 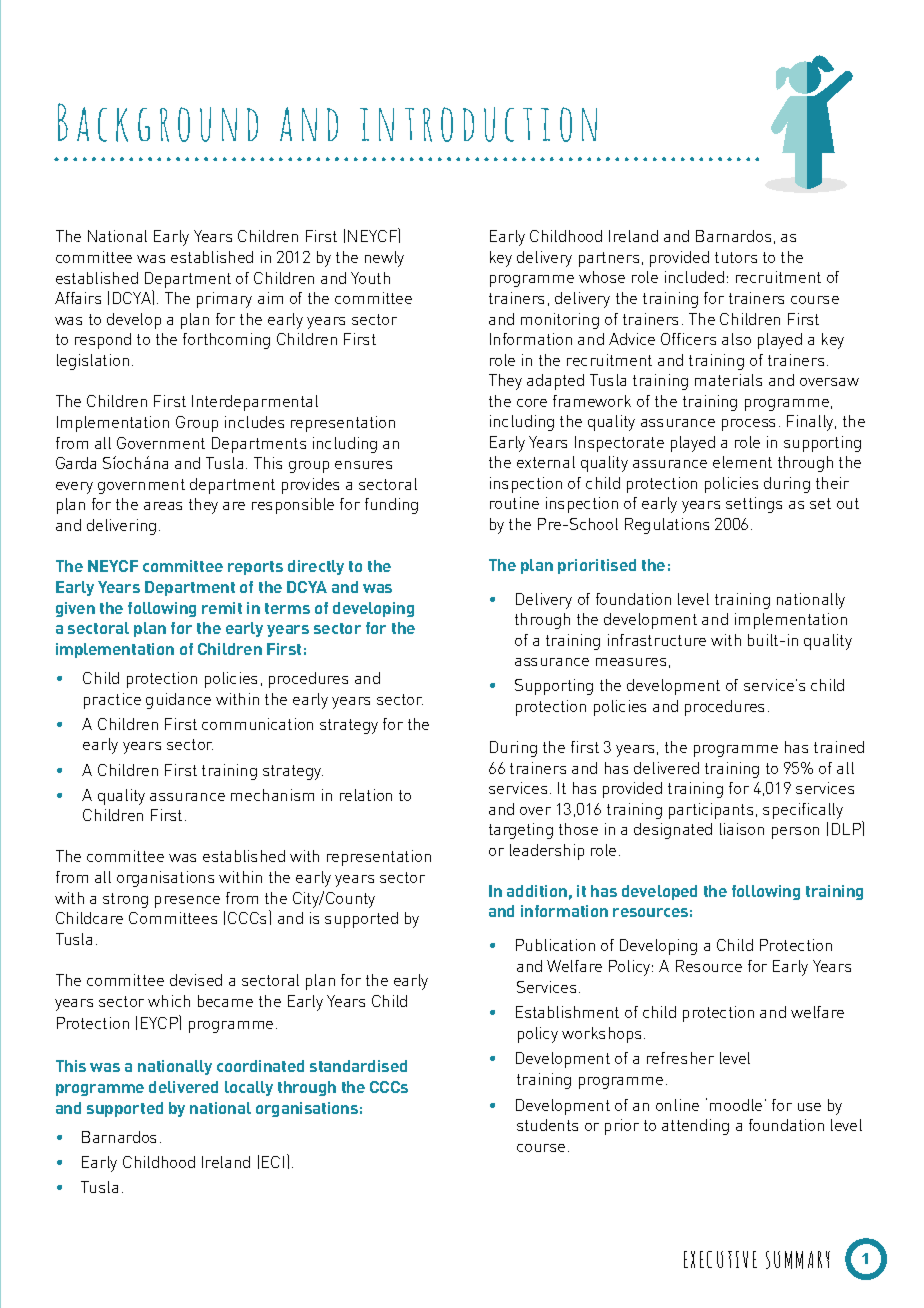 What do you see at coordinates (391, 506) in the screenshot?
I see `funding` at bounding box center [391, 506].
